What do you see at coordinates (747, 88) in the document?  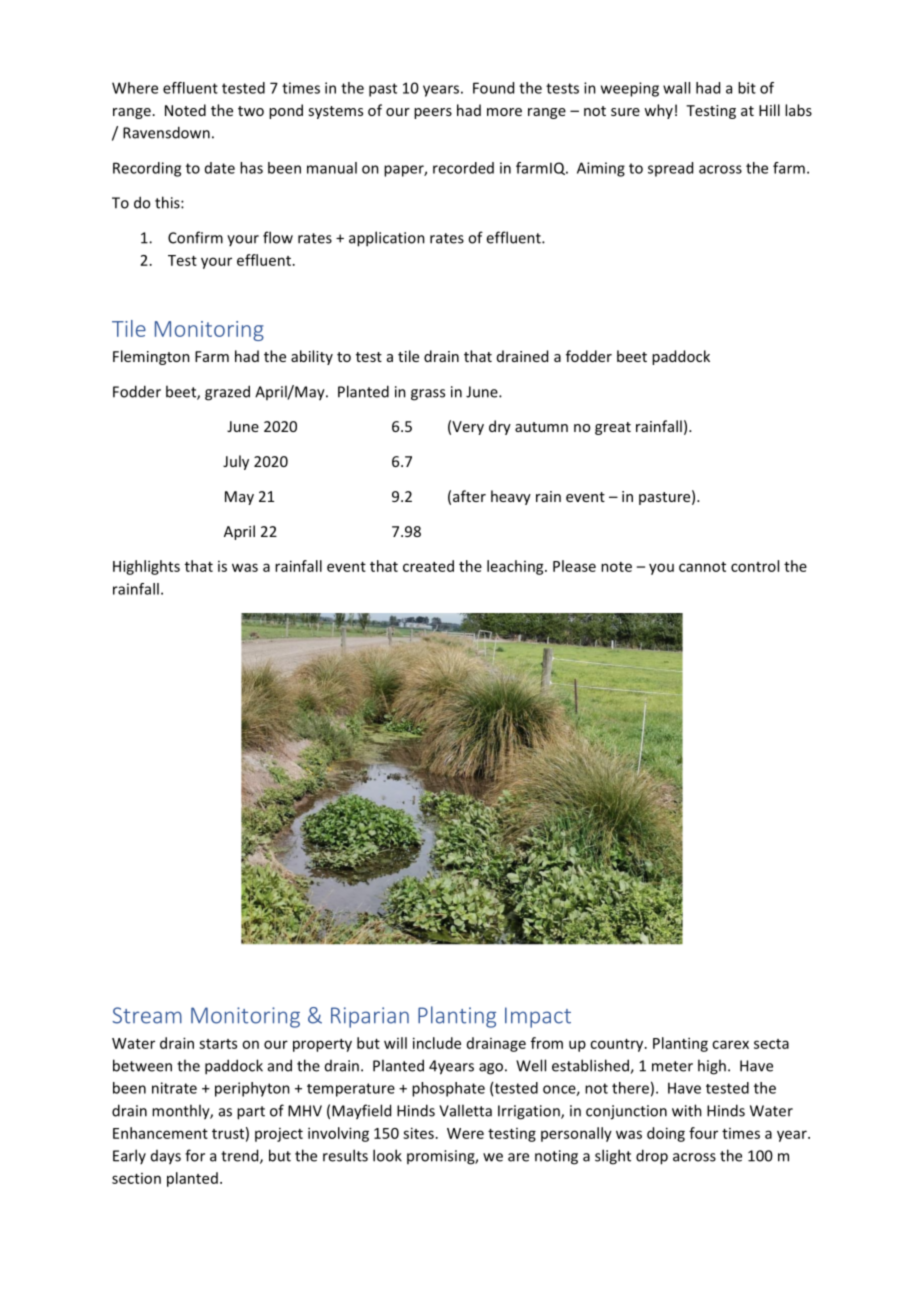 I see `bit` at bounding box center [747, 88].
